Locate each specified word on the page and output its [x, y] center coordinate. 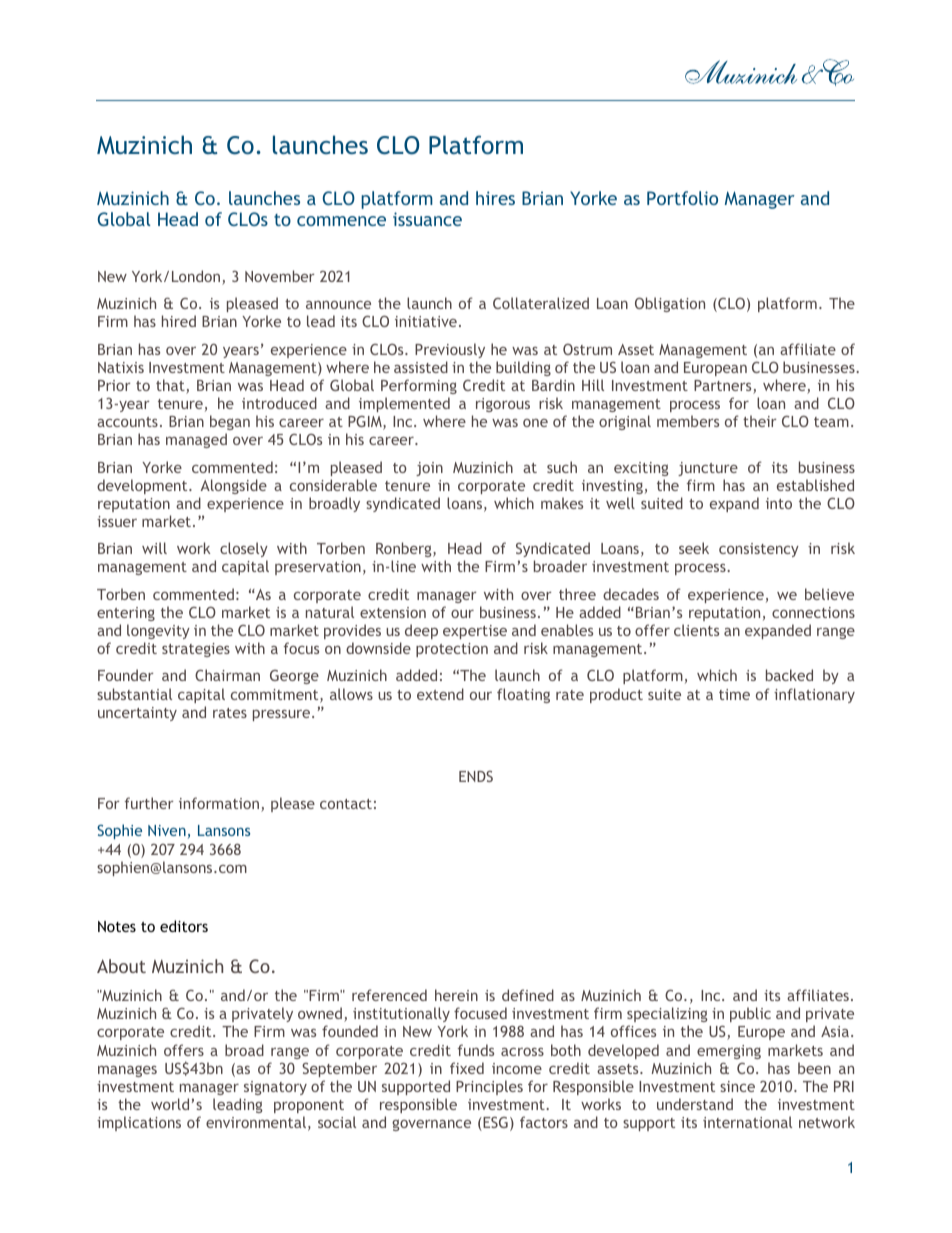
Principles [489, 1087]
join [429, 469]
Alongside [233, 486]
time [734, 694]
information [220, 804]
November [279, 276]
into [779, 503]
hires [495, 198]
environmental [256, 1122]
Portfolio [682, 198]
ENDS [476, 776]
